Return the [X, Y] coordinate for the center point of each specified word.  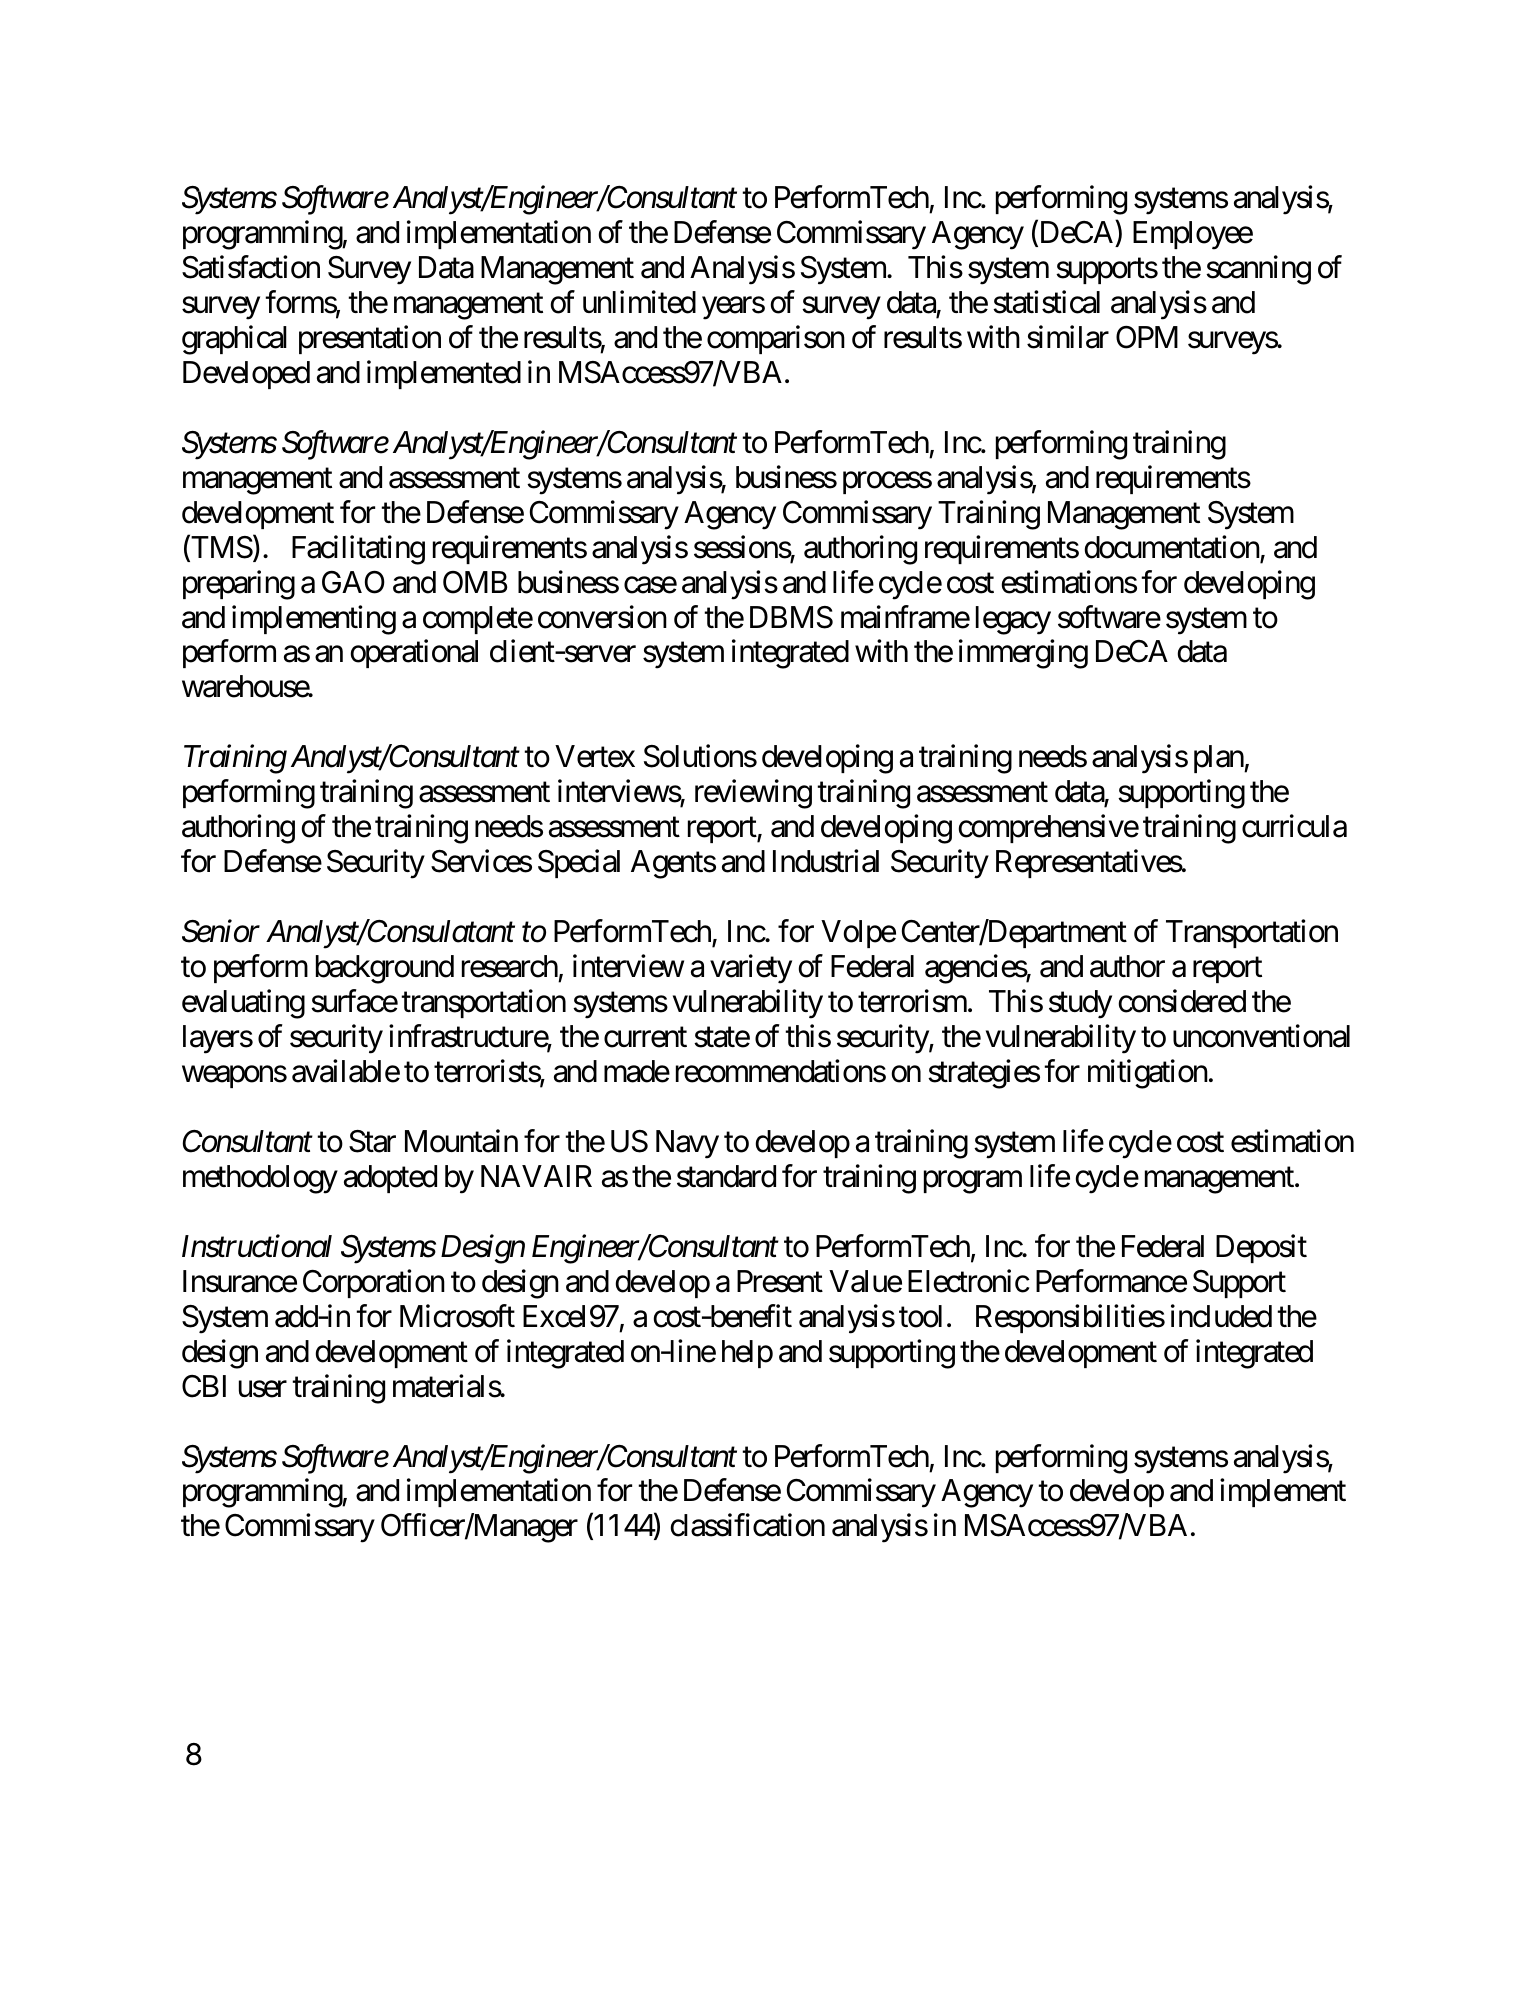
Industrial [826, 861]
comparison [776, 339]
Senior [221, 931]
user [263, 1389]
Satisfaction [251, 267]
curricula [1294, 826]
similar [1068, 337]
